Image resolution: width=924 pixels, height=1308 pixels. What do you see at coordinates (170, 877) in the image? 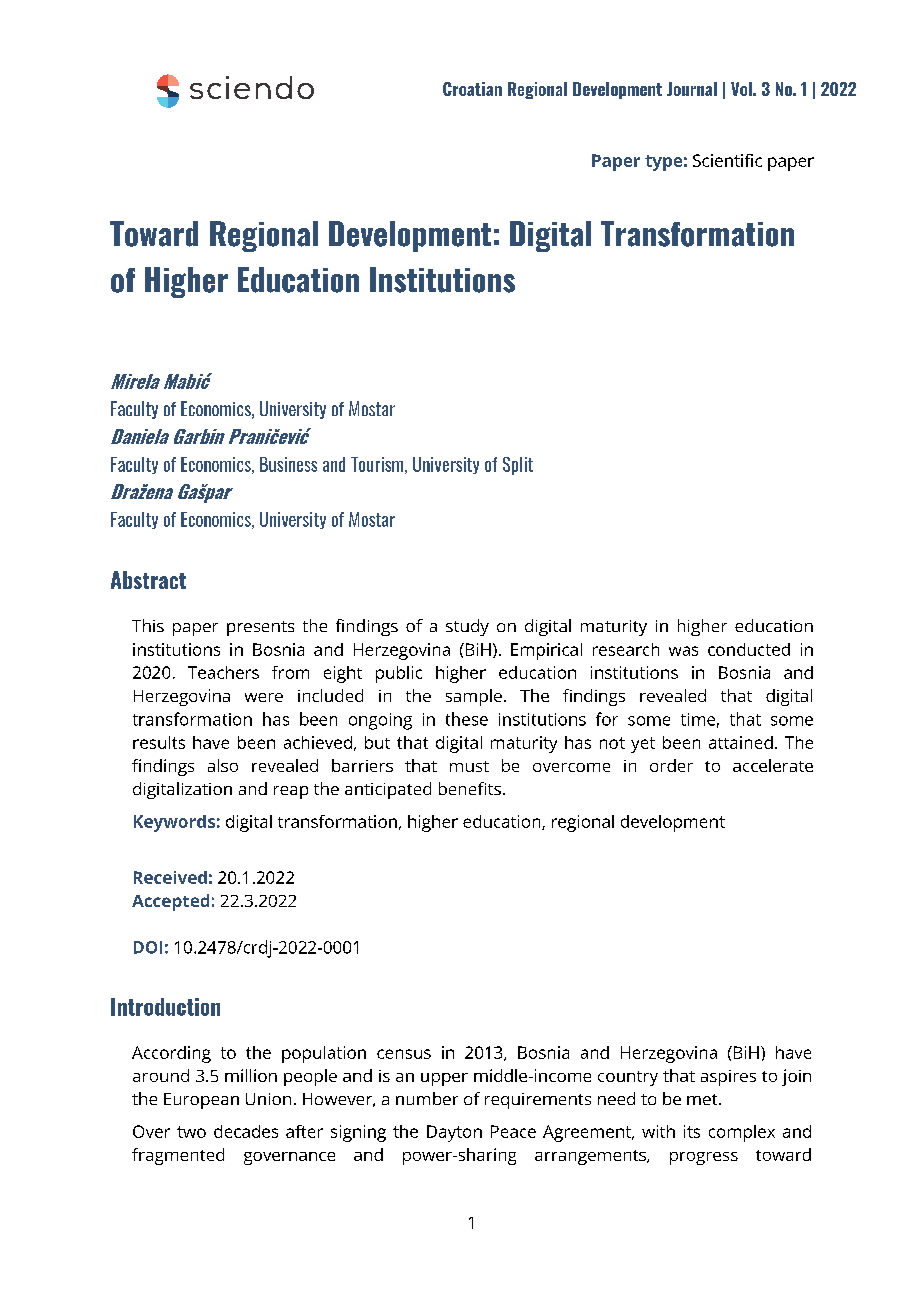
I see `Received` at bounding box center [170, 877].
